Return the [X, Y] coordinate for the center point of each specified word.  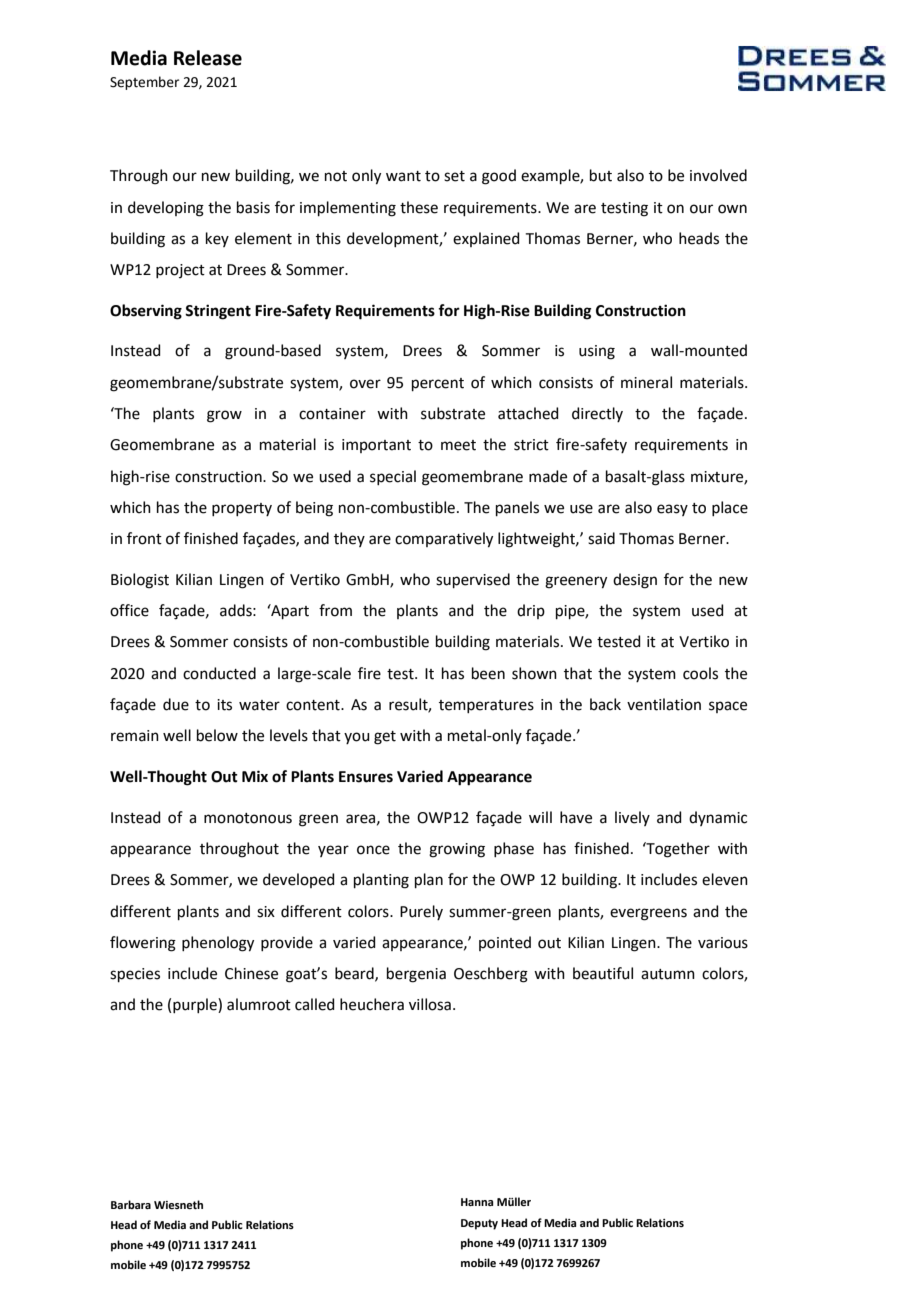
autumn [668, 974]
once [373, 850]
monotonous [248, 818]
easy [672, 510]
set [454, 176]
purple [196, 1005]
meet [458, 445]
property [242, 509]
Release [208, 58]
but [601, 175]
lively [632, 818]
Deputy [479, 1224]
